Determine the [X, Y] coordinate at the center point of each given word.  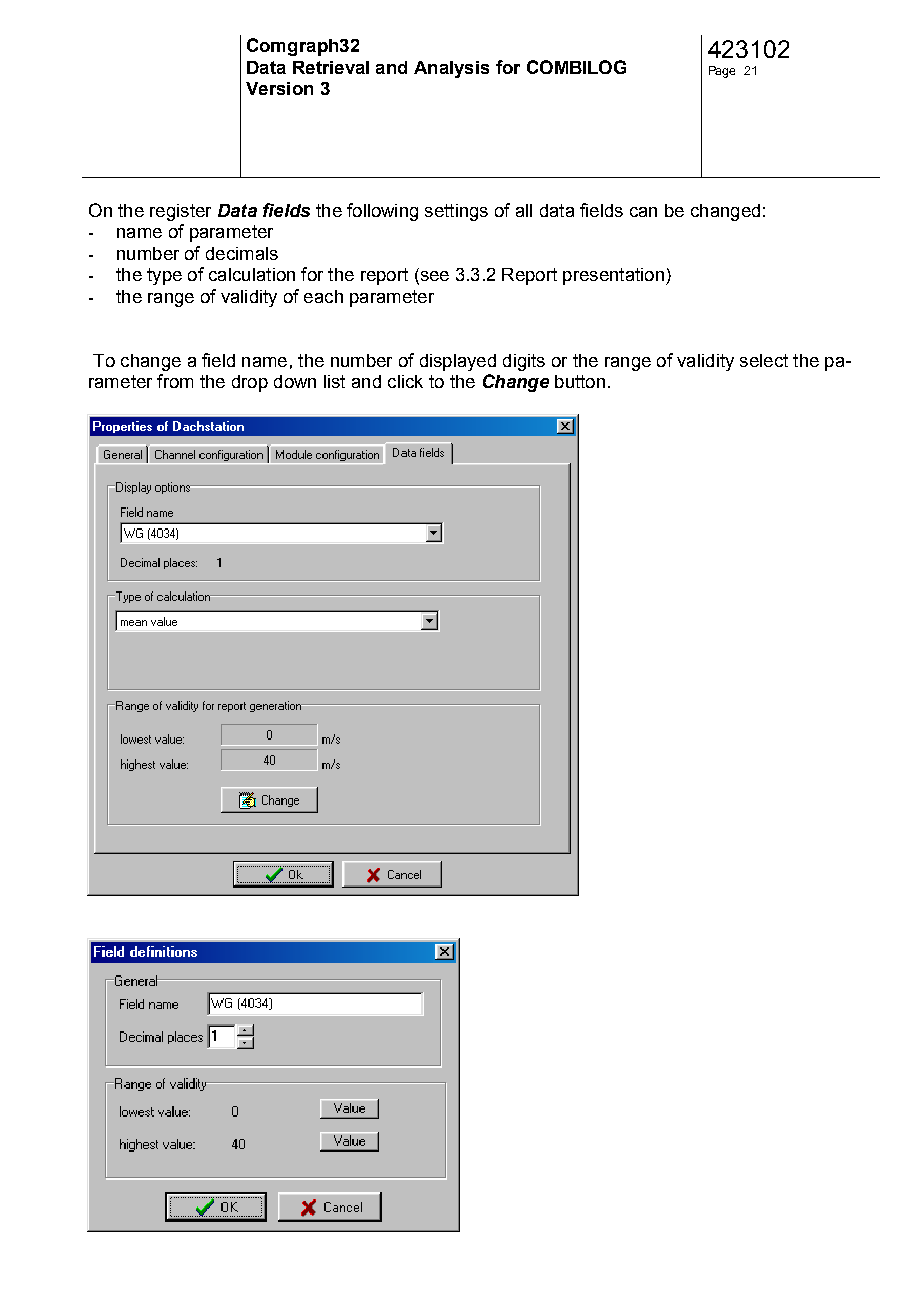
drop [250, 383]
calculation [252, 274]
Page [722, 72]
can [643, 212]
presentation [613, 276]
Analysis [451, 69]
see [433, 277]
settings [456, 212]
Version [279, 88]
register [180, 212]
